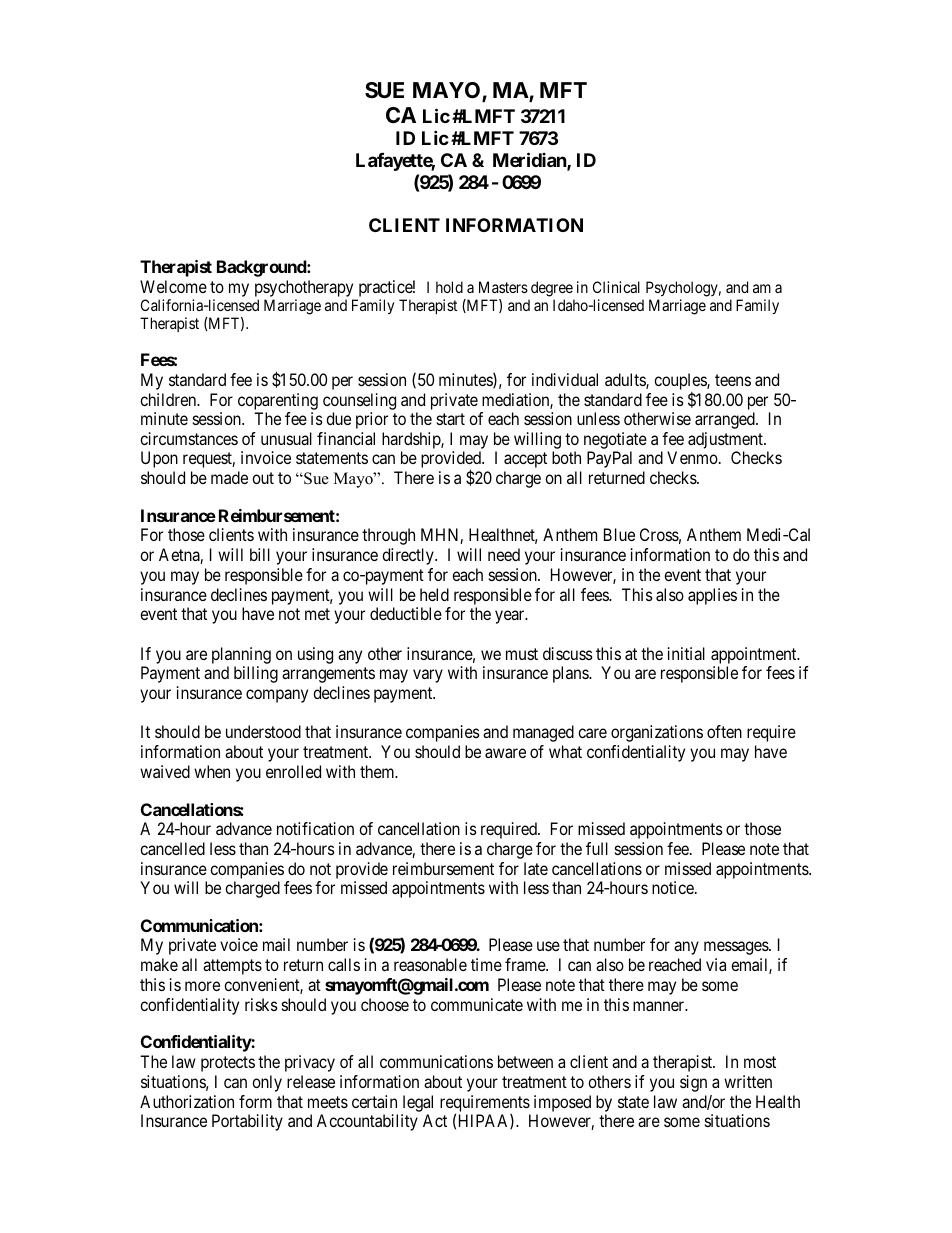 The height and width of the screenshot is (1233, 952). What do you see at coordinates (686, 653) in the screenshot?
I see `initial` at bounding box center [686, 653].
